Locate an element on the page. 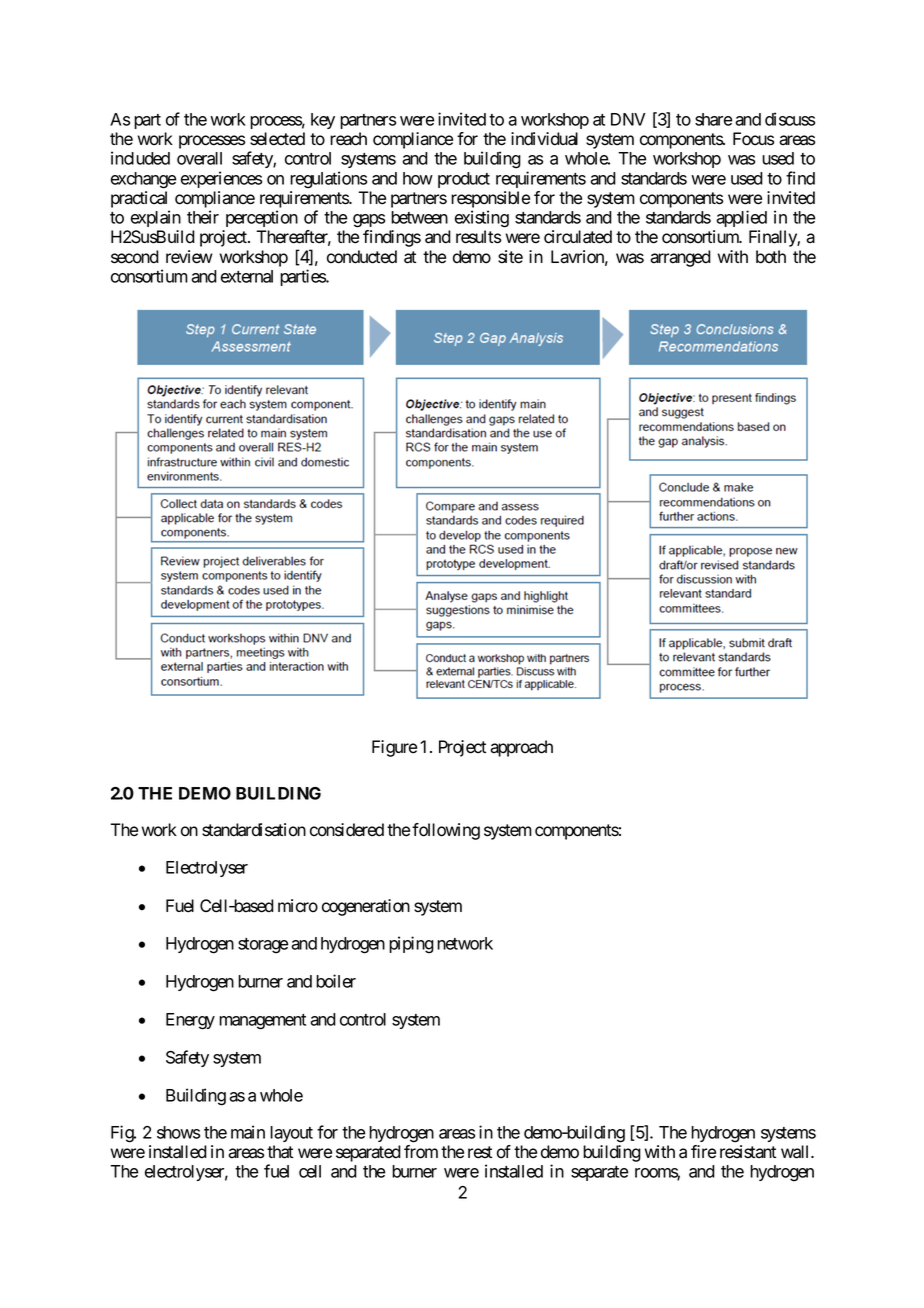  main is located at coordinates (248, 1132).
